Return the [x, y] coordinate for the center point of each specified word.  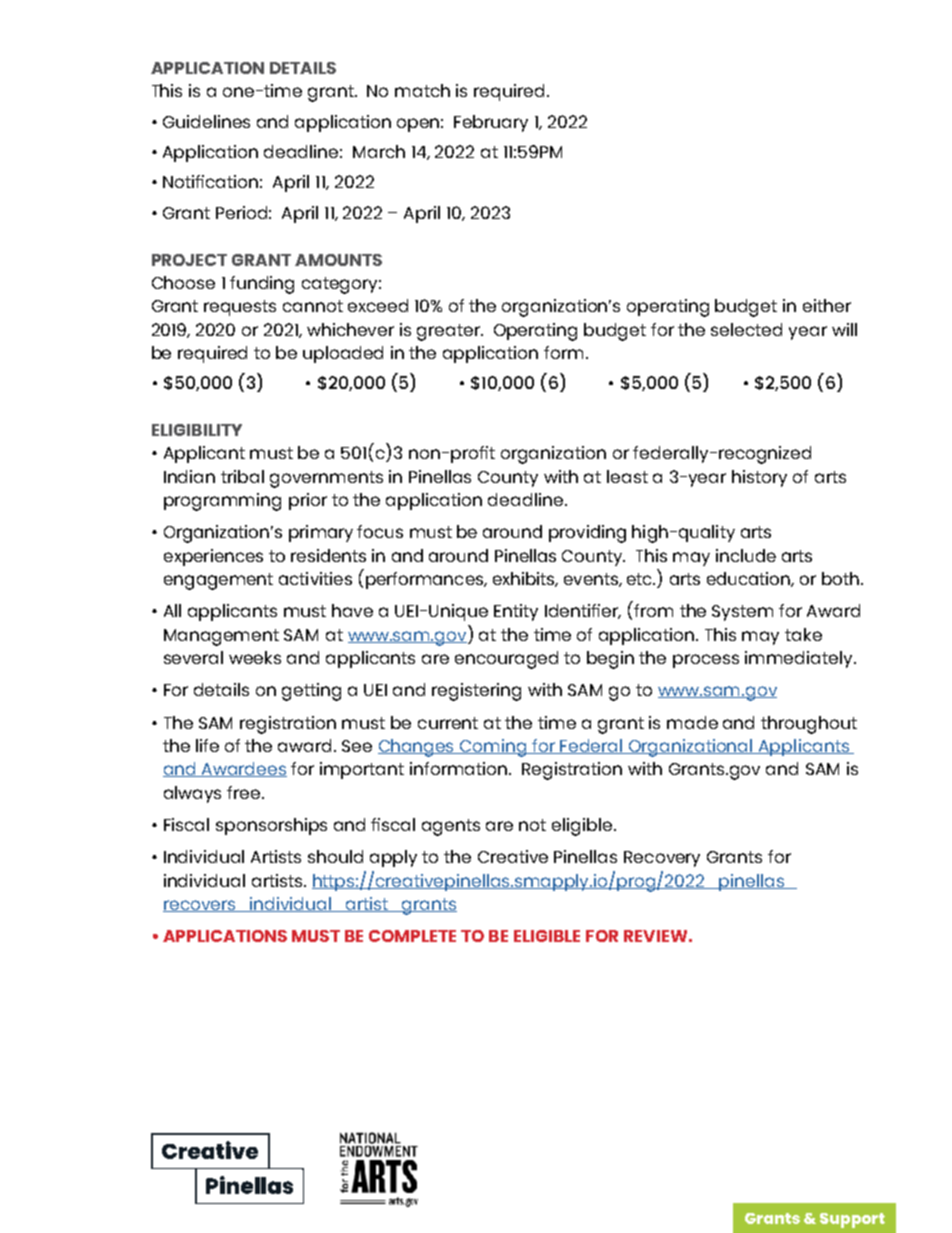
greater [450, 332]
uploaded [343, 354]
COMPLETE [412, 936]
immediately [800, 659]
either [827, 305]
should [335, 856]
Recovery [662, 859]
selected [746, 329]
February [491, 123]
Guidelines [206, 121]
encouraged [506, 660]
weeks [255, 657]
